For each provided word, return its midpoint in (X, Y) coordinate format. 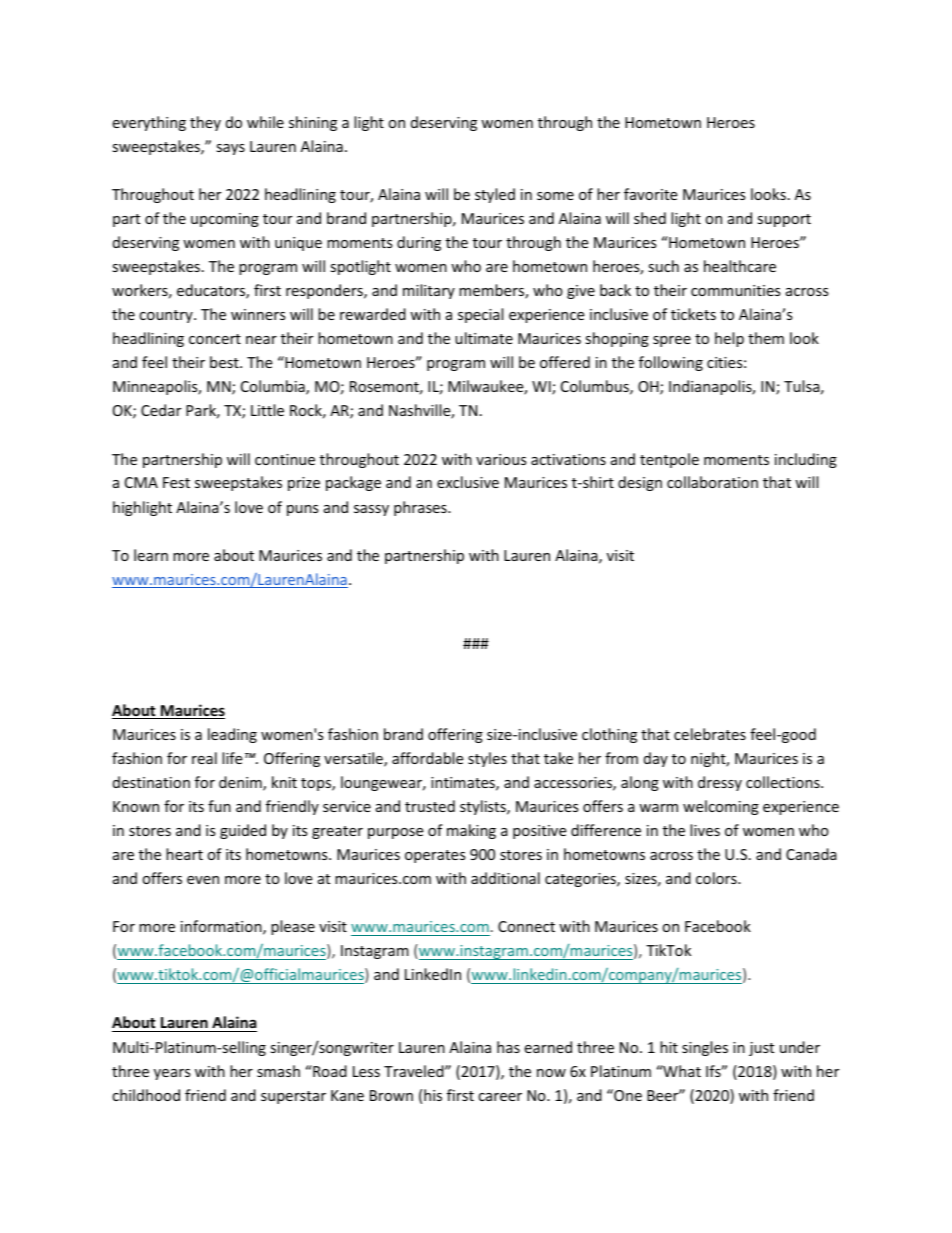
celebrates (710, 734)
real (204, 758)
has (508, 1047)
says (230, 149)
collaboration (712, 482)
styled (495, 195)
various (501, 459)
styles (487, 759)
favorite (650, 194)
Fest (176, 482)
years (172, 1074)
